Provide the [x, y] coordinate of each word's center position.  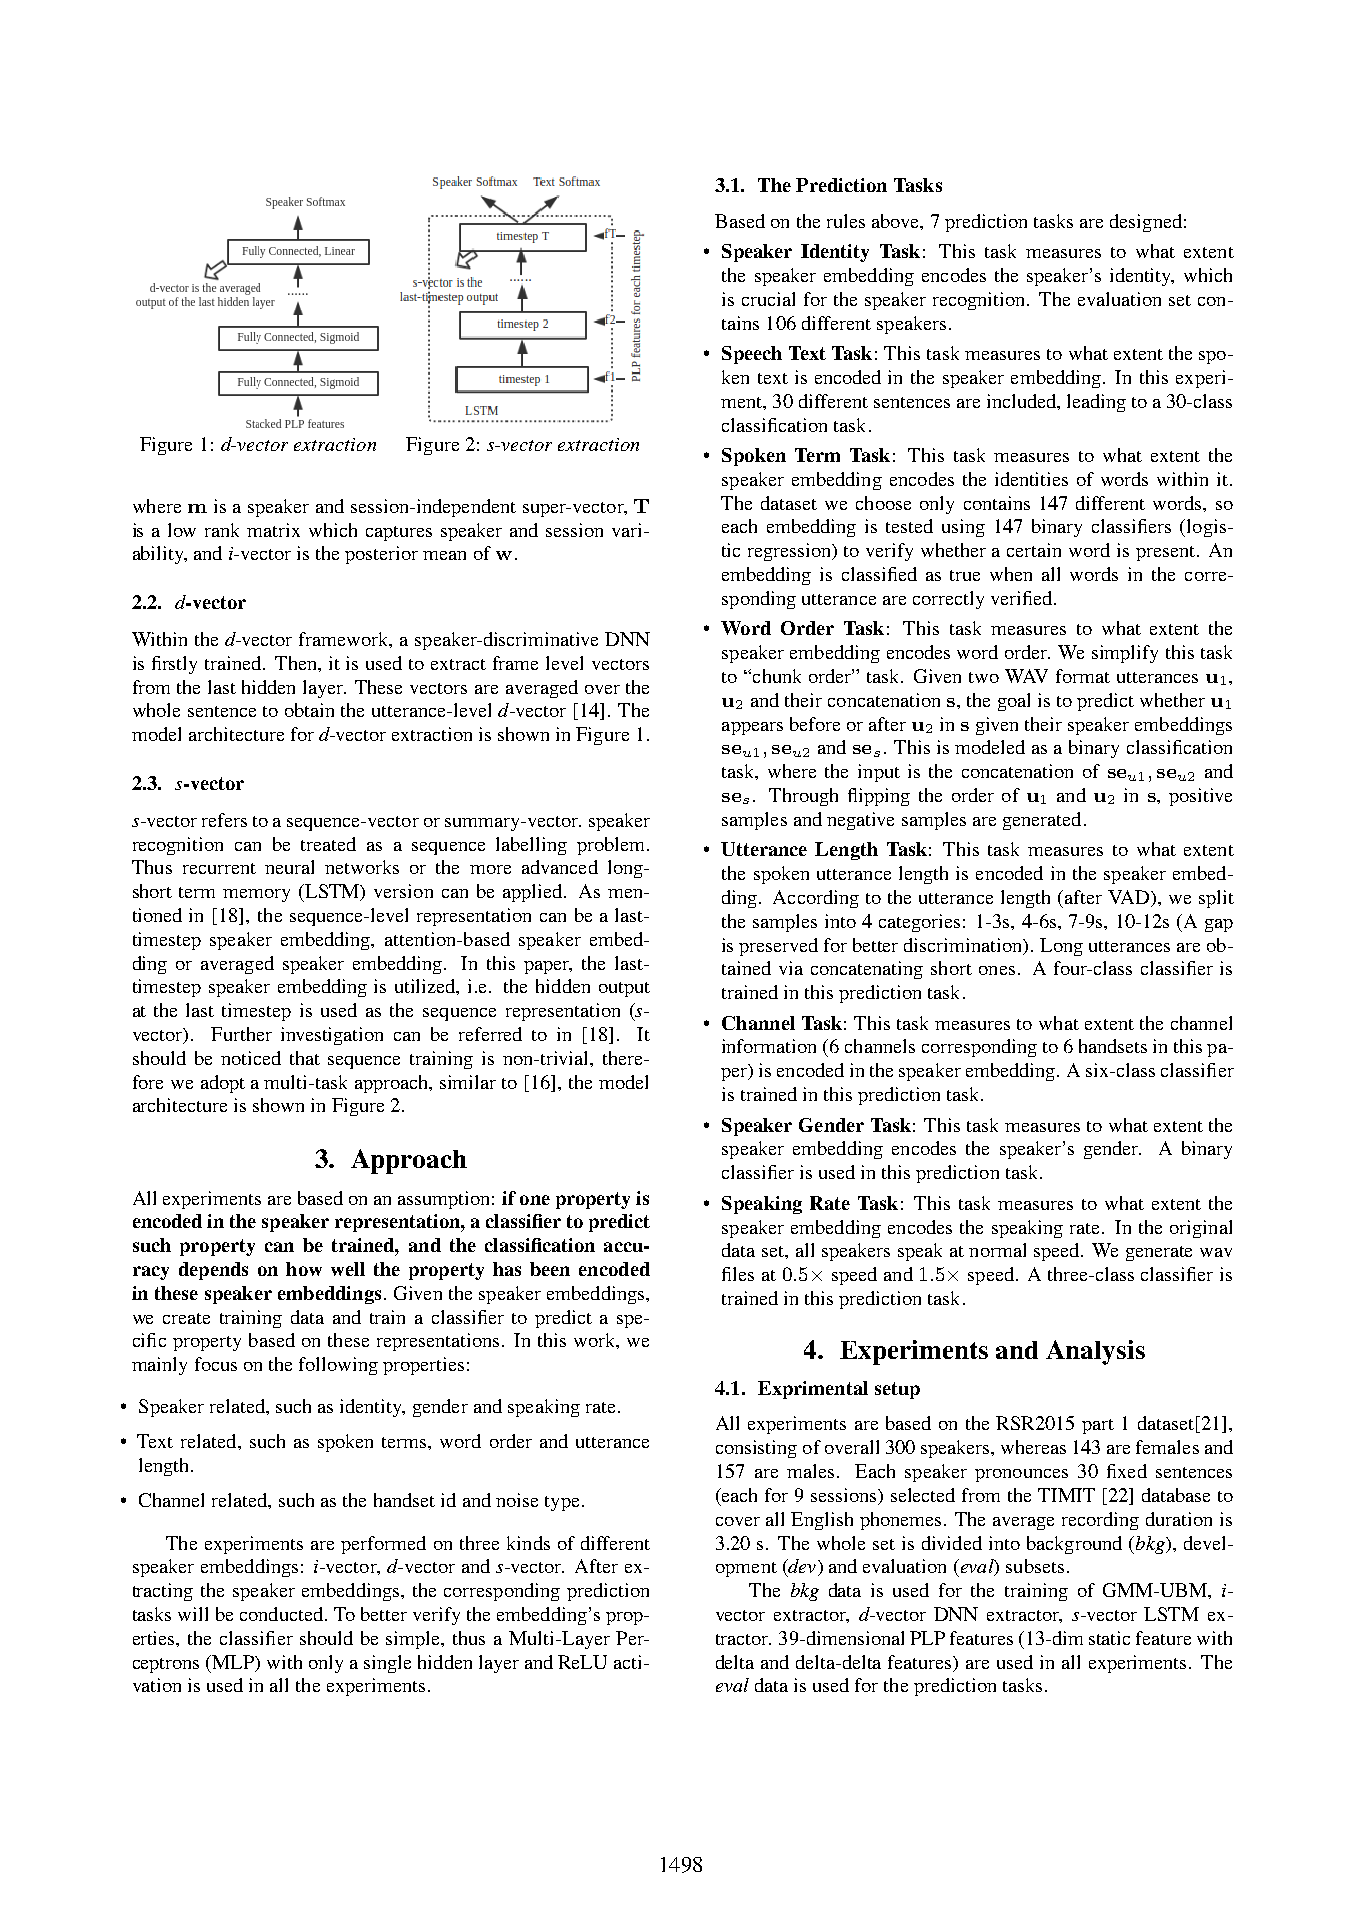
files [738, 1274]
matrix [273, 530]
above [896, 221]
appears [752, 728]
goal [1014, 702]
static [1109, 1638]
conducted [281, 1614]
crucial [768, 299]
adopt [223, 1084]
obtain [309, 710]
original [1201, 1229]
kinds [528, 1543]
